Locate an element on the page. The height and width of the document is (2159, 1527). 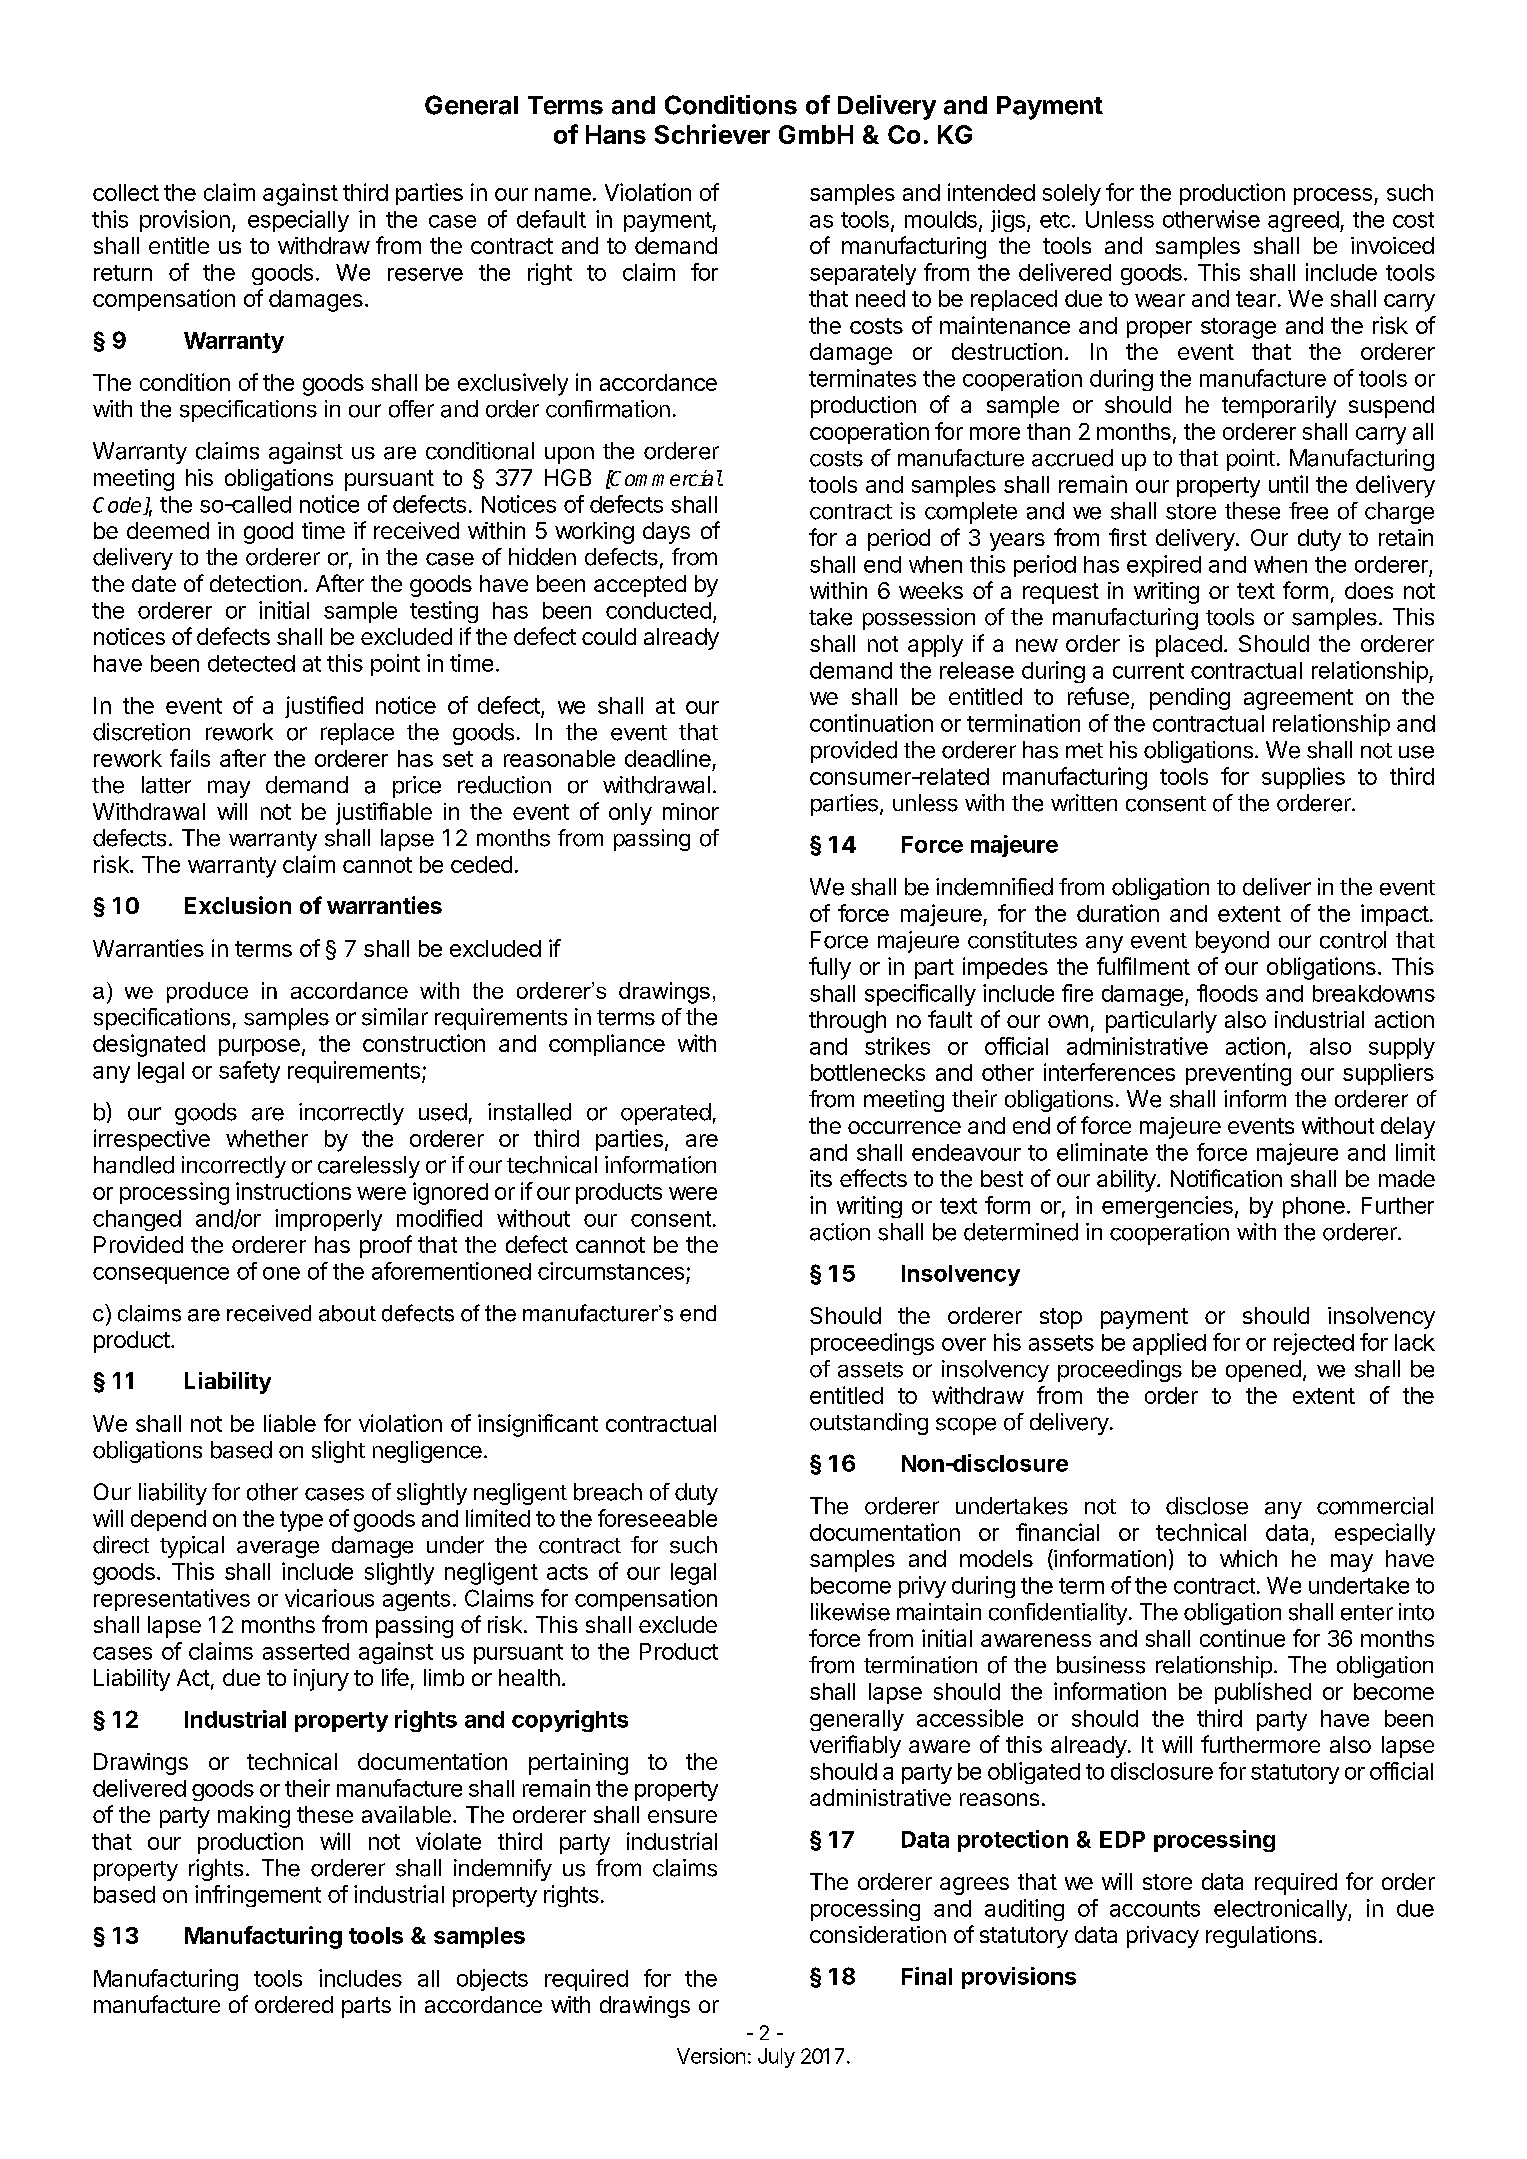
agreed is located at coordinates (1303, 221).
